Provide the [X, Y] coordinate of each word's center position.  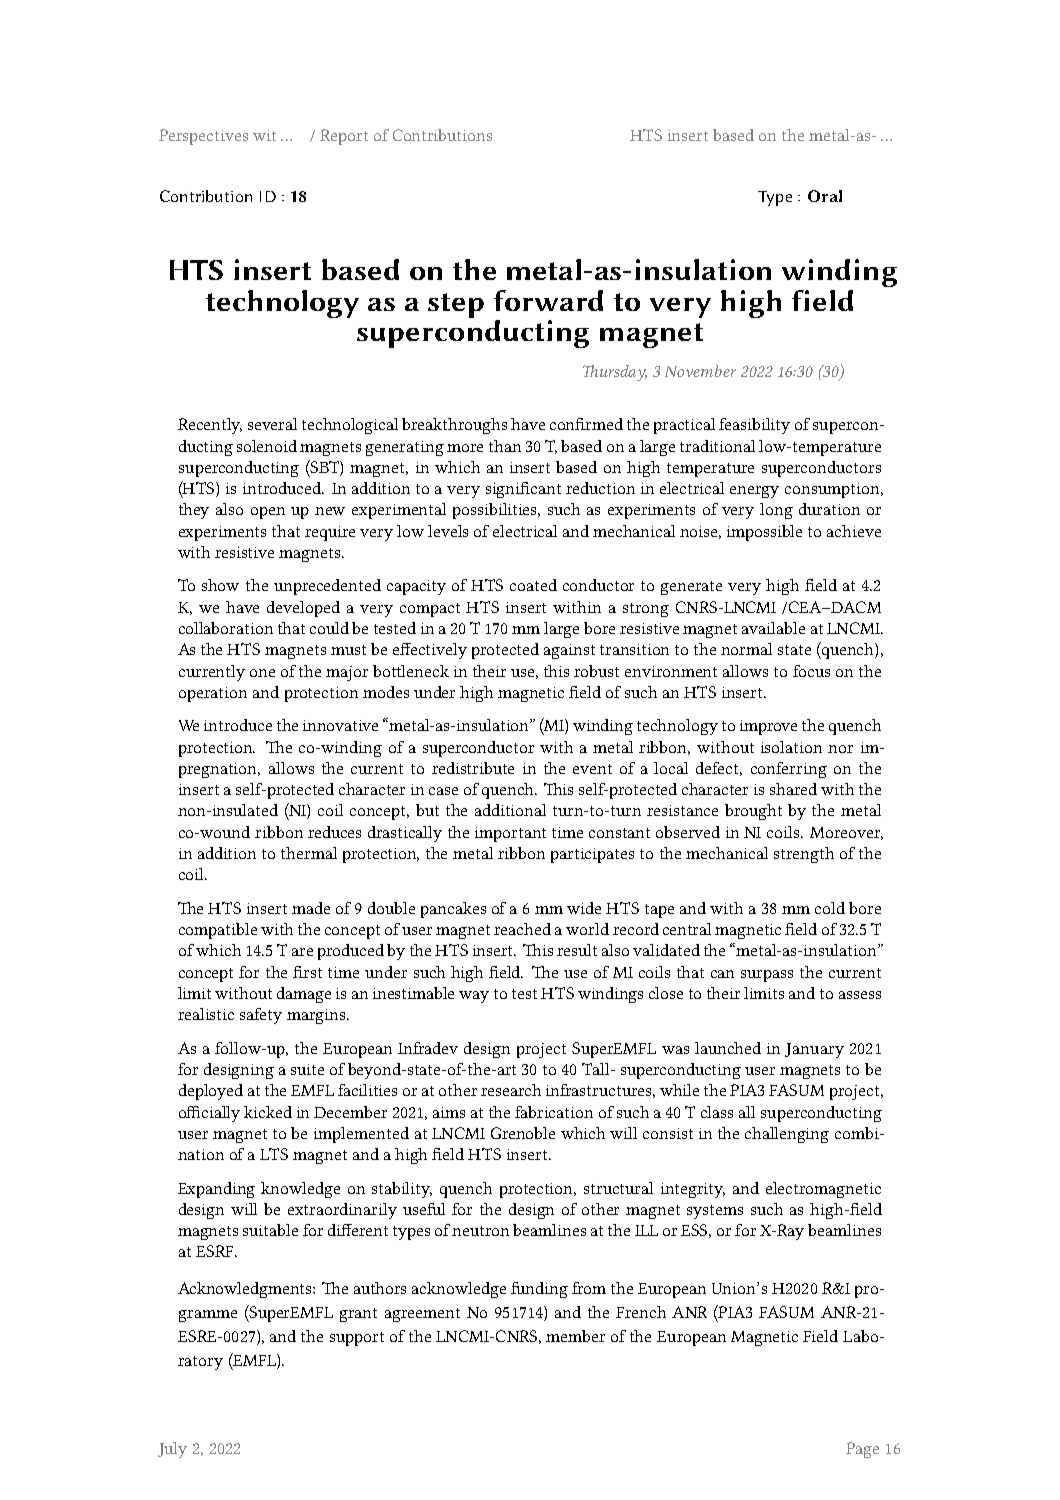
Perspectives [203, 137]
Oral [825, 196]
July [172, 1450]
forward [548, 300]
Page [862, 1450]
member [575, 1336]
